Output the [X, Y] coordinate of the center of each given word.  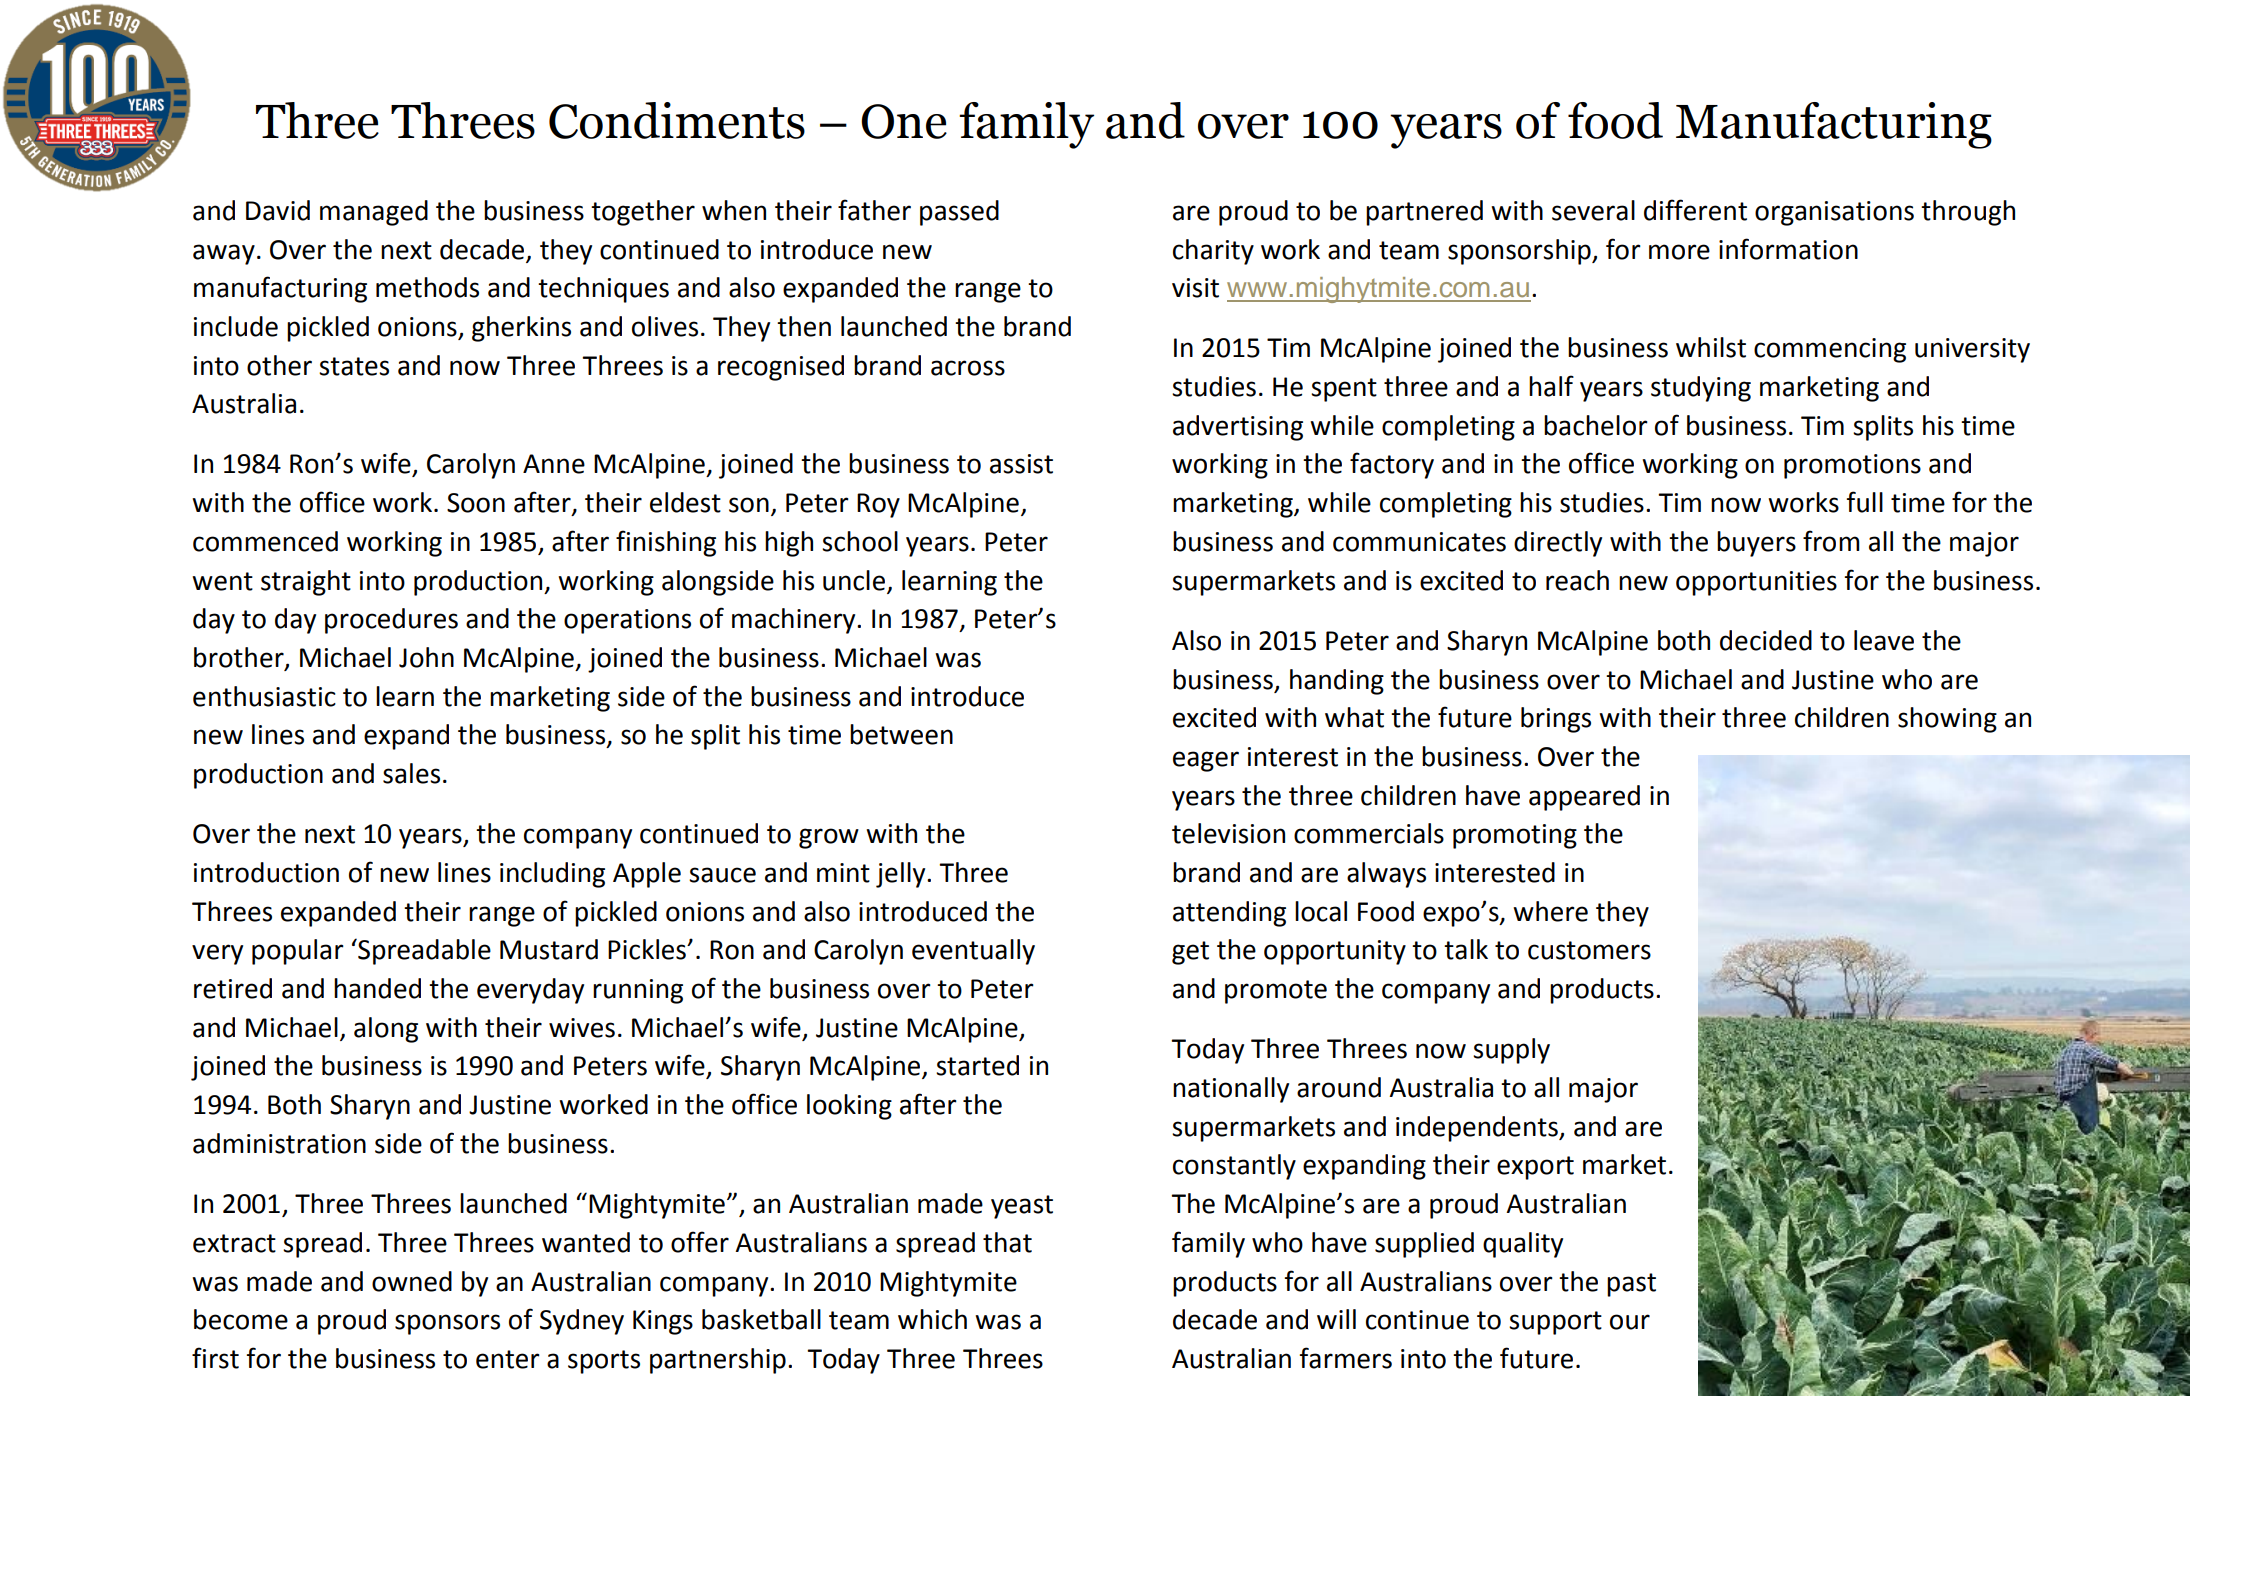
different [1695, 210]
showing [1947, 720]
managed [374, 213]
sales [411, 773]
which [932, 1319]
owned [412, 1281]
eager [1206, 761]
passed [959, 213]
